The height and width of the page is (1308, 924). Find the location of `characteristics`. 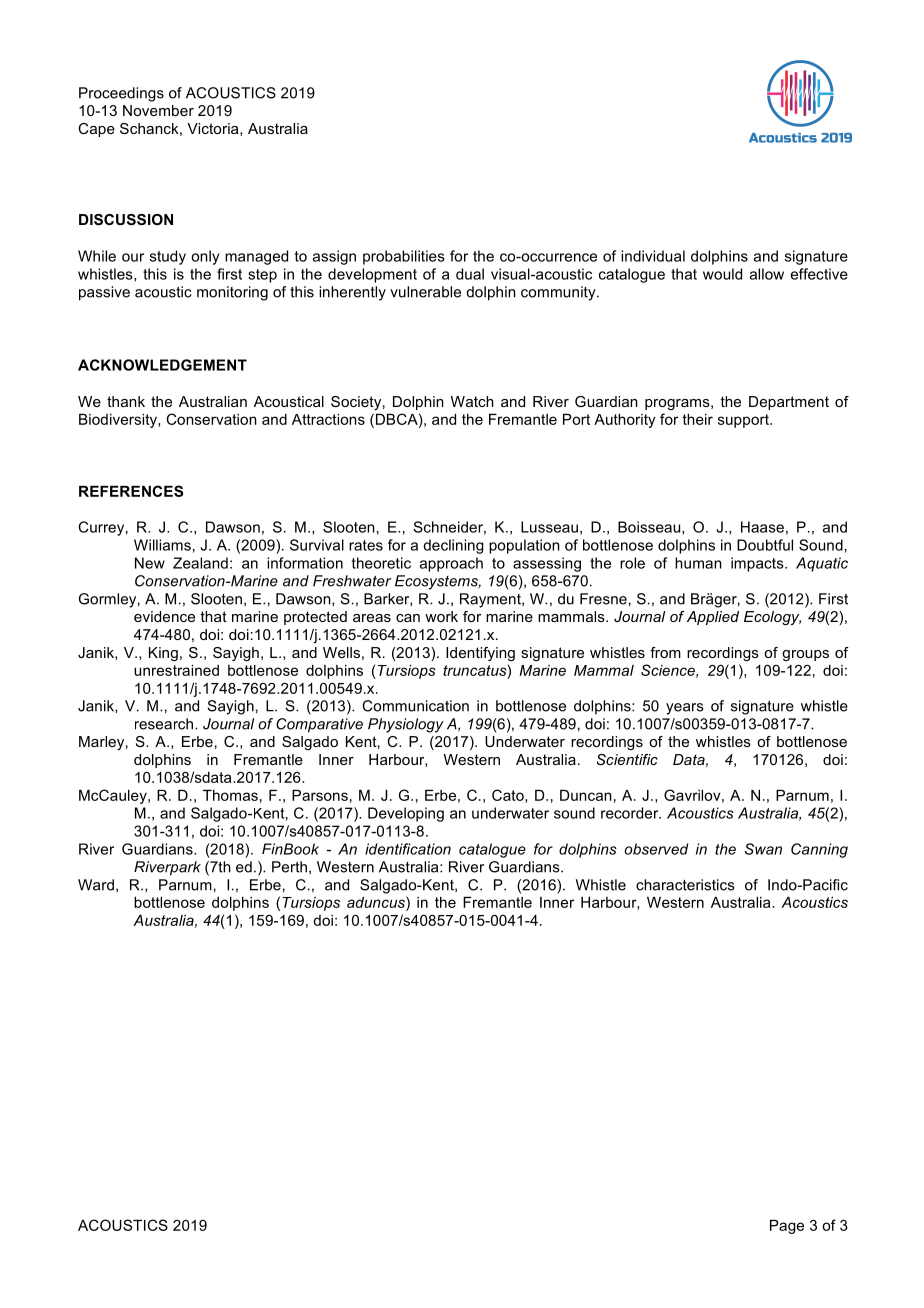

characteristics is located at coordinates (685, 885).
